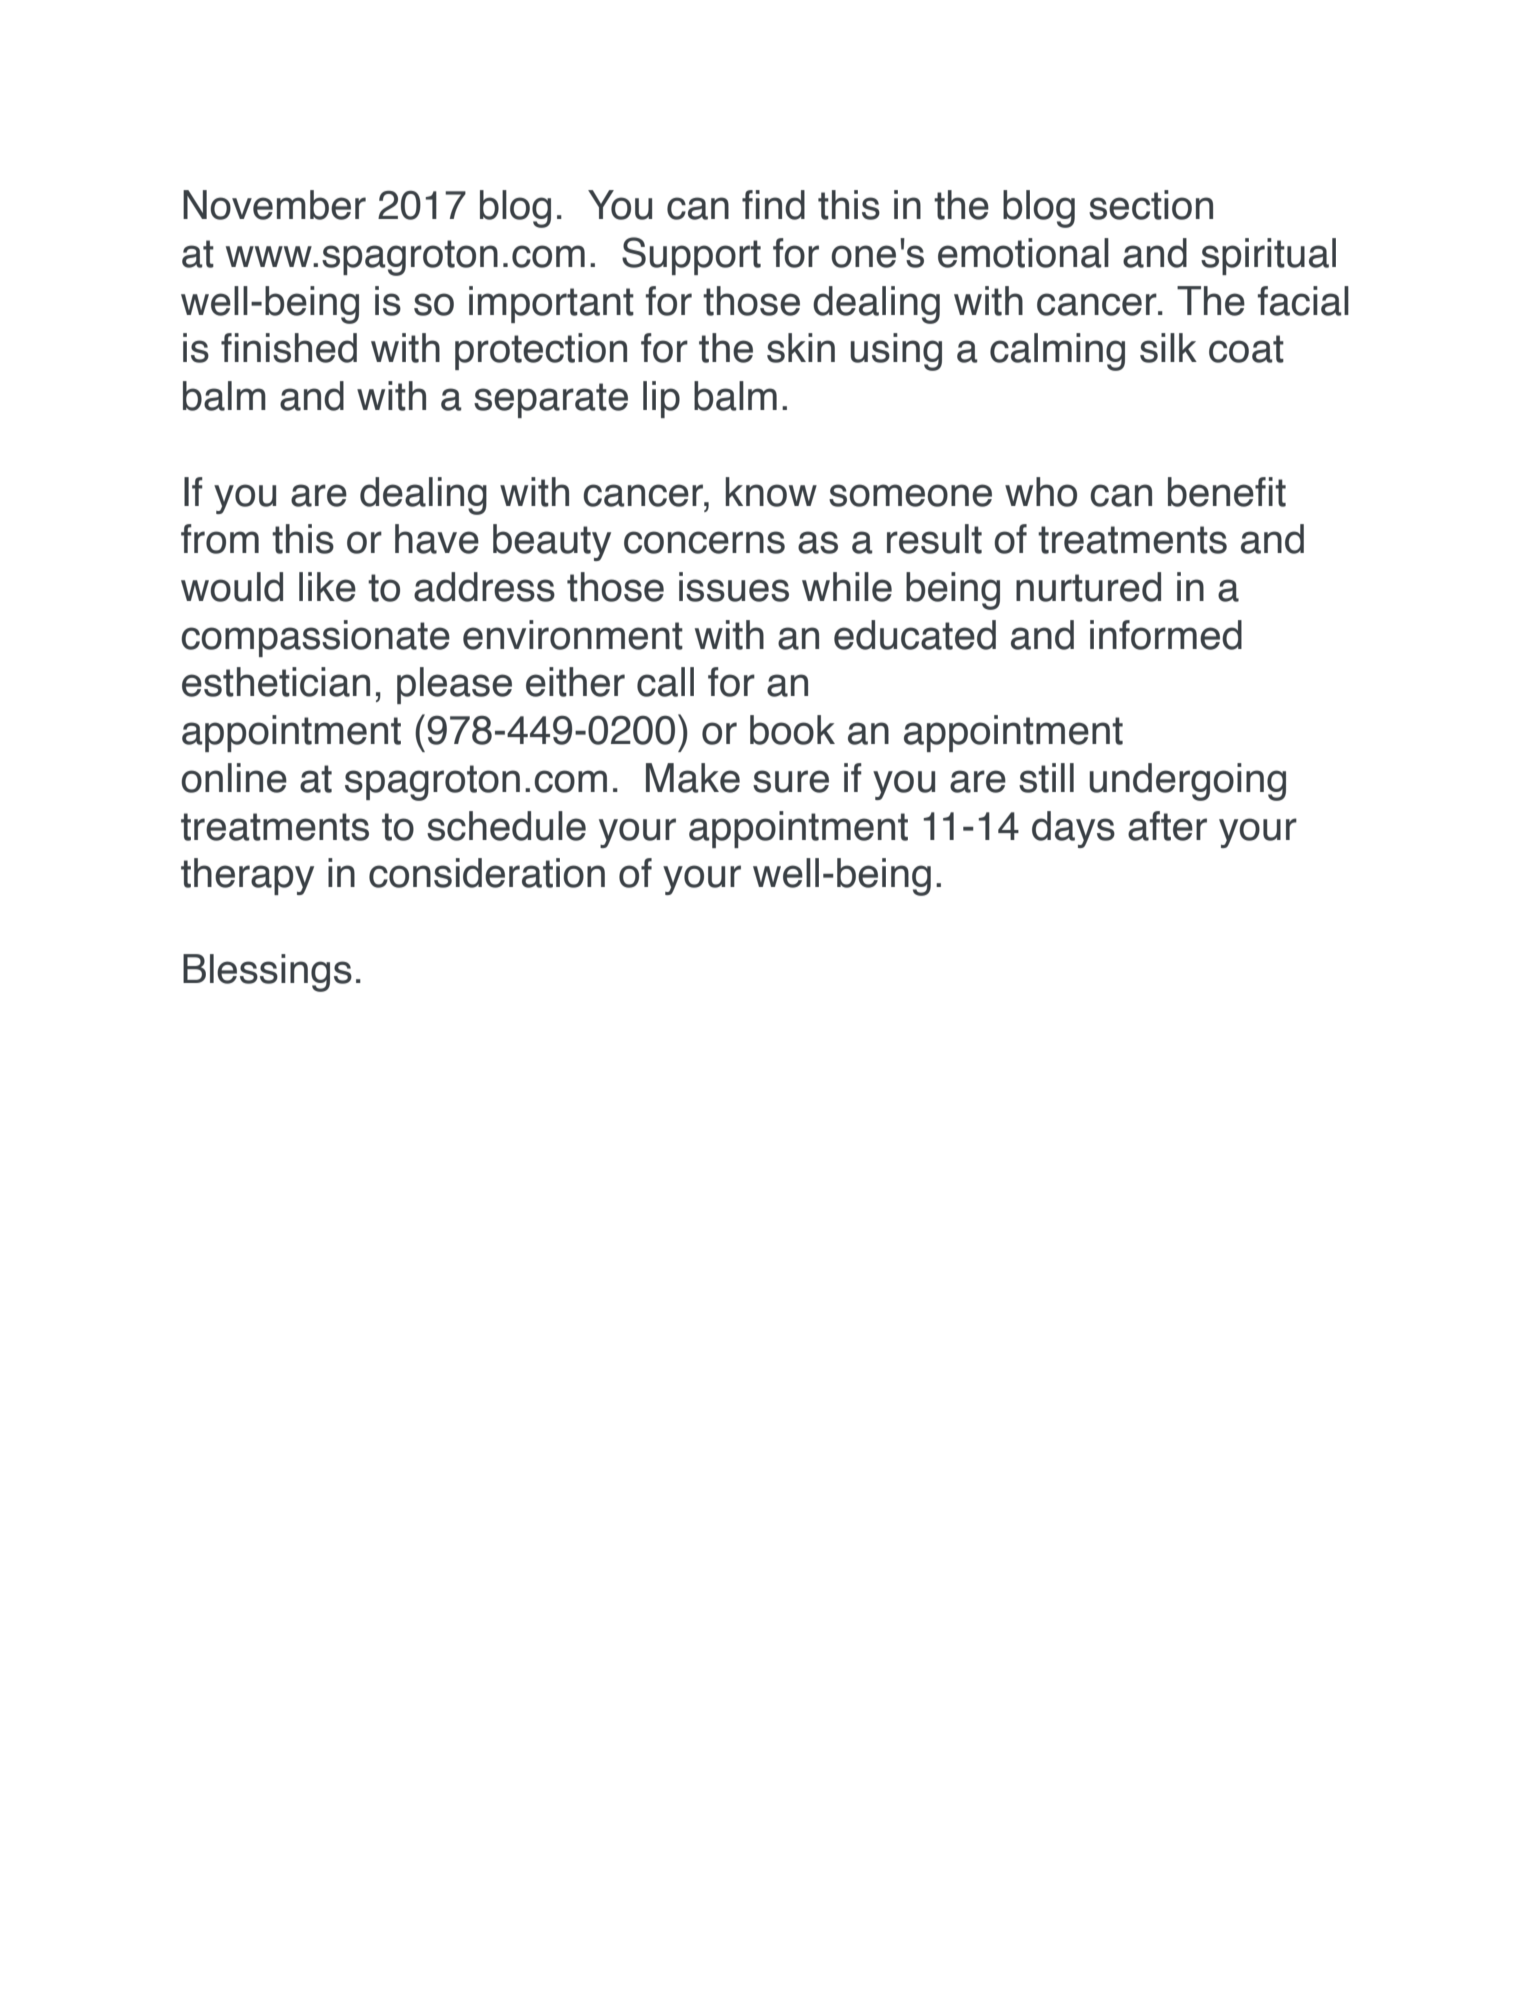 The image size is (1537, 1989). I want to click on find, so click(773, 205).
